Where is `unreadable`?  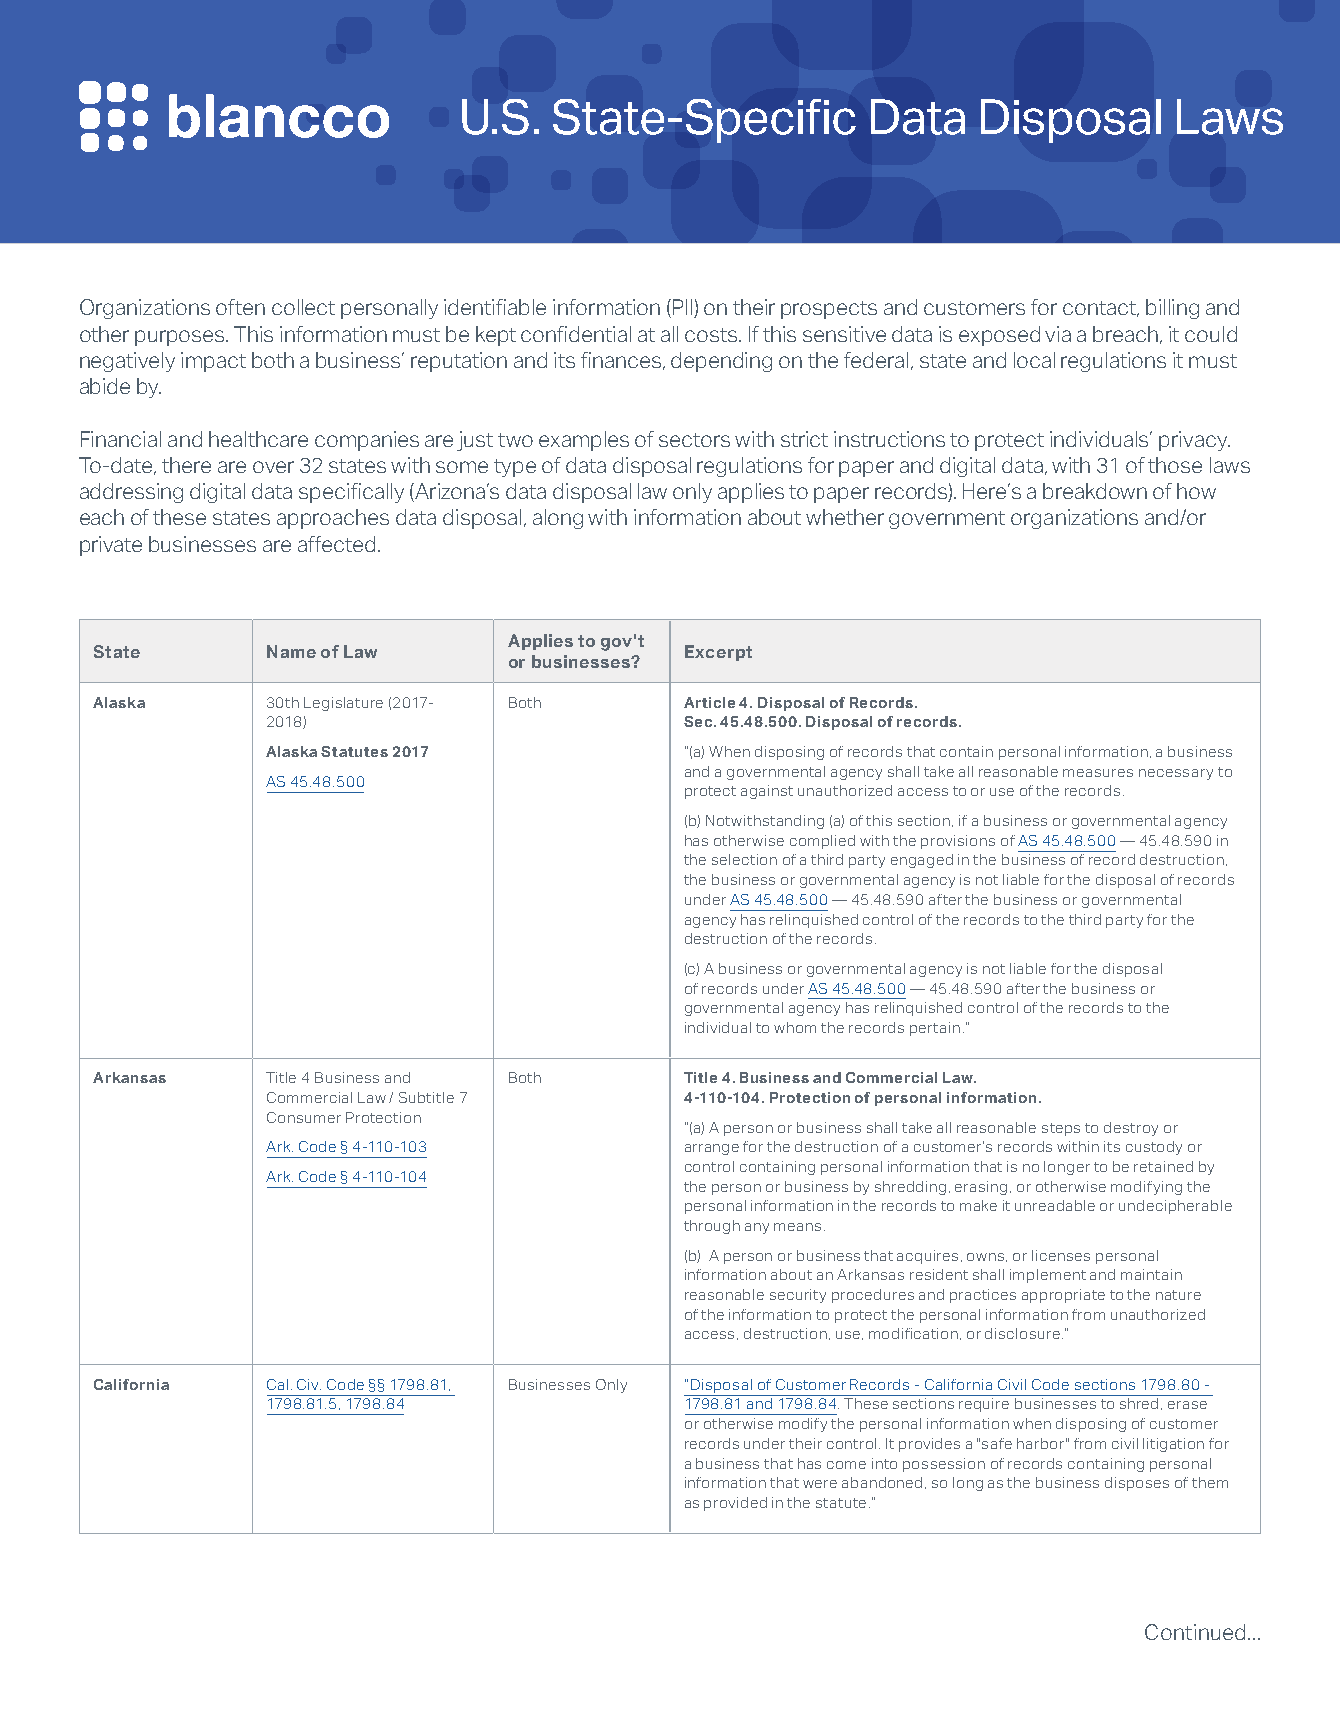
unreadable is located at coordinates (1055, 1205).
